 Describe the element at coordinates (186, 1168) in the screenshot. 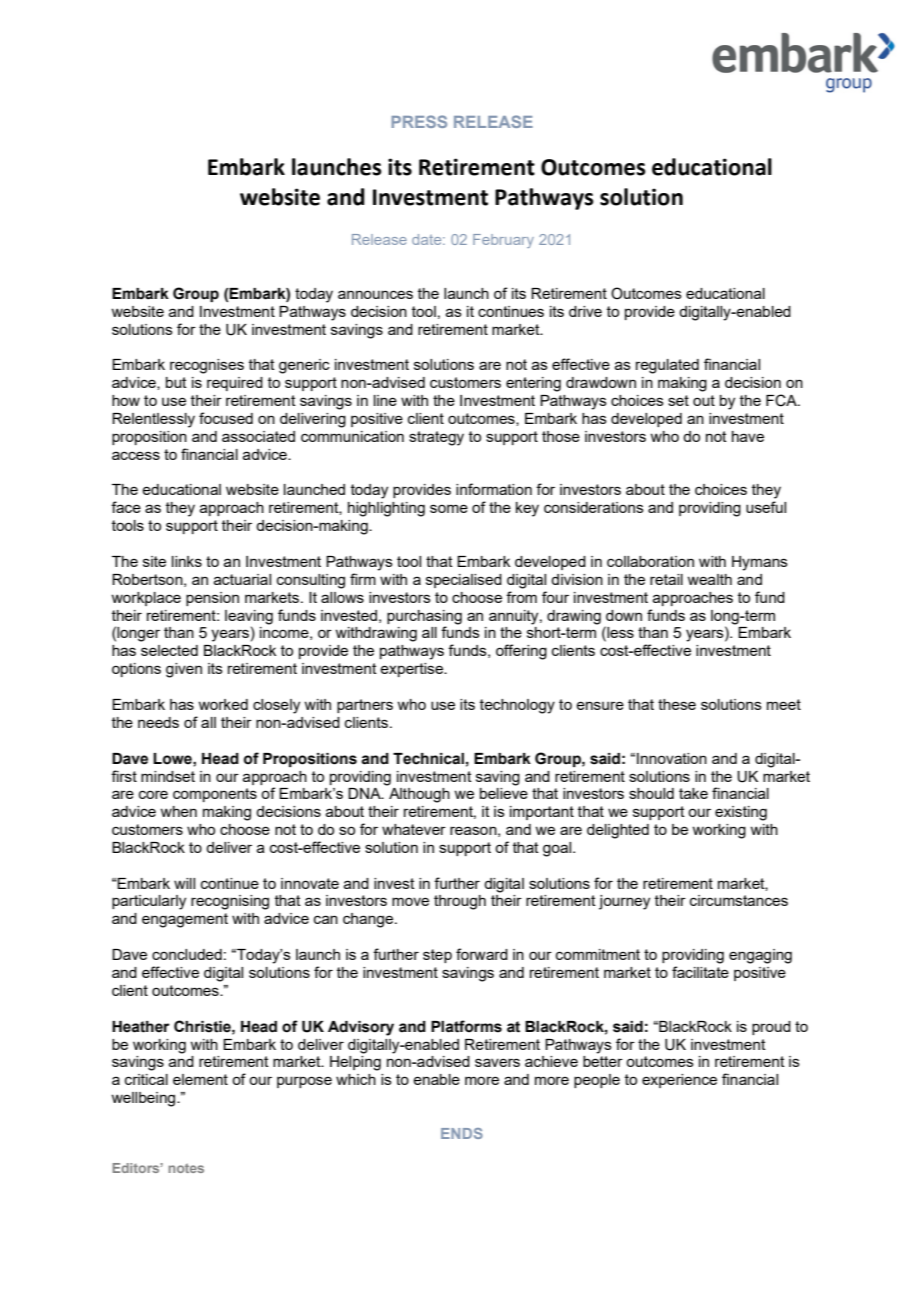

I see `notes` at that location.
